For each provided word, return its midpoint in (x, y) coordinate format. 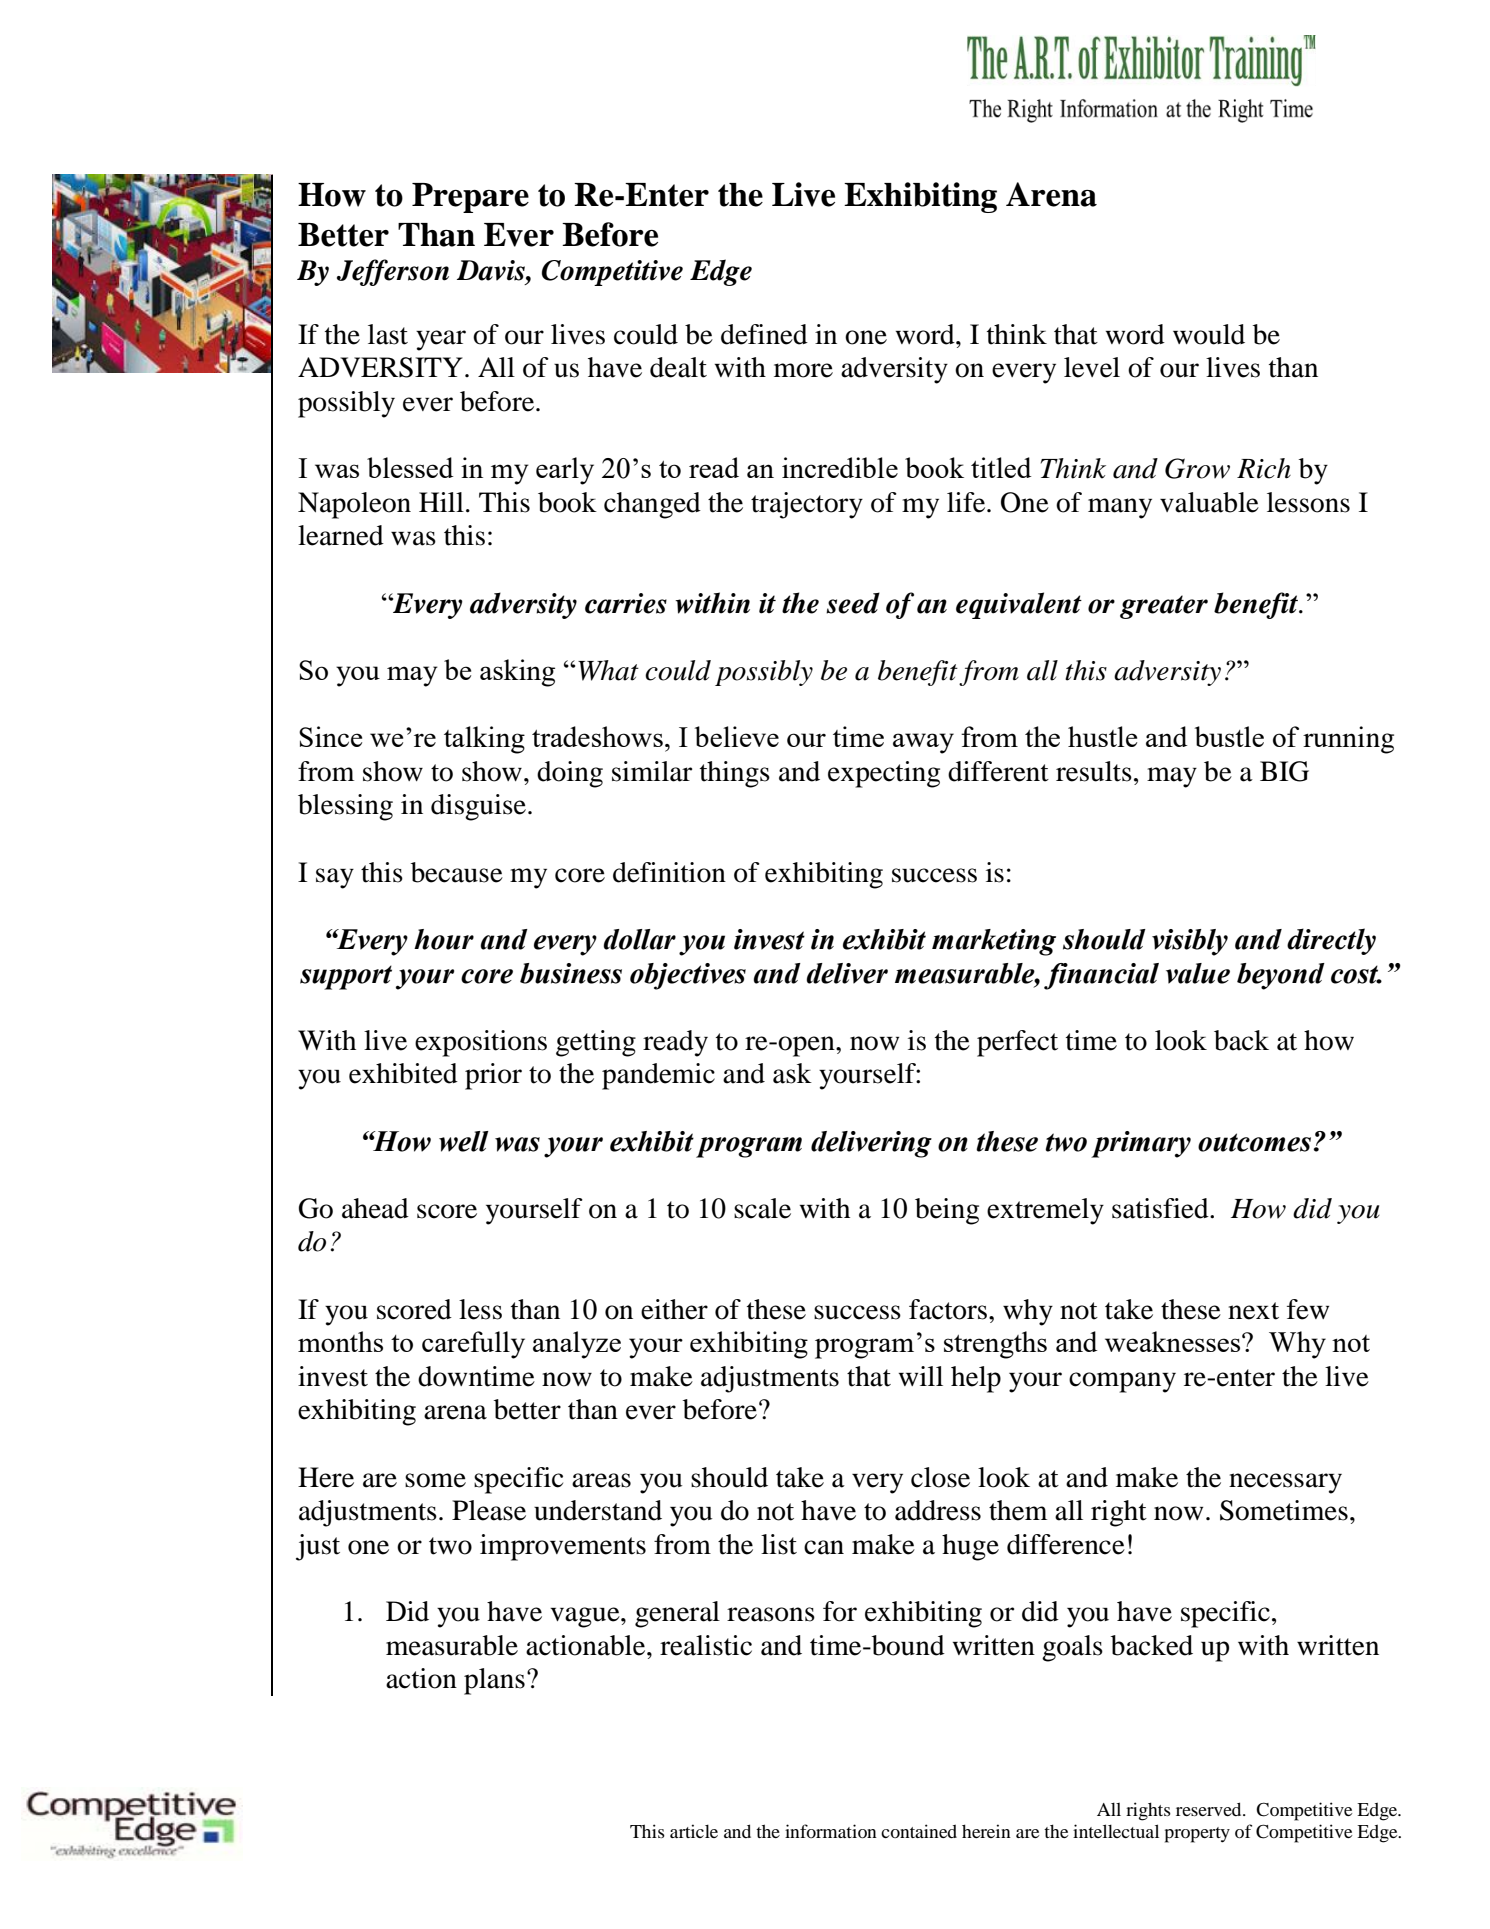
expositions (481, 1043)
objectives (688, 976)
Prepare (470, 198)
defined (764, 334)
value (1198, 973)
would (1209, 334)
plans (494, 1681)
